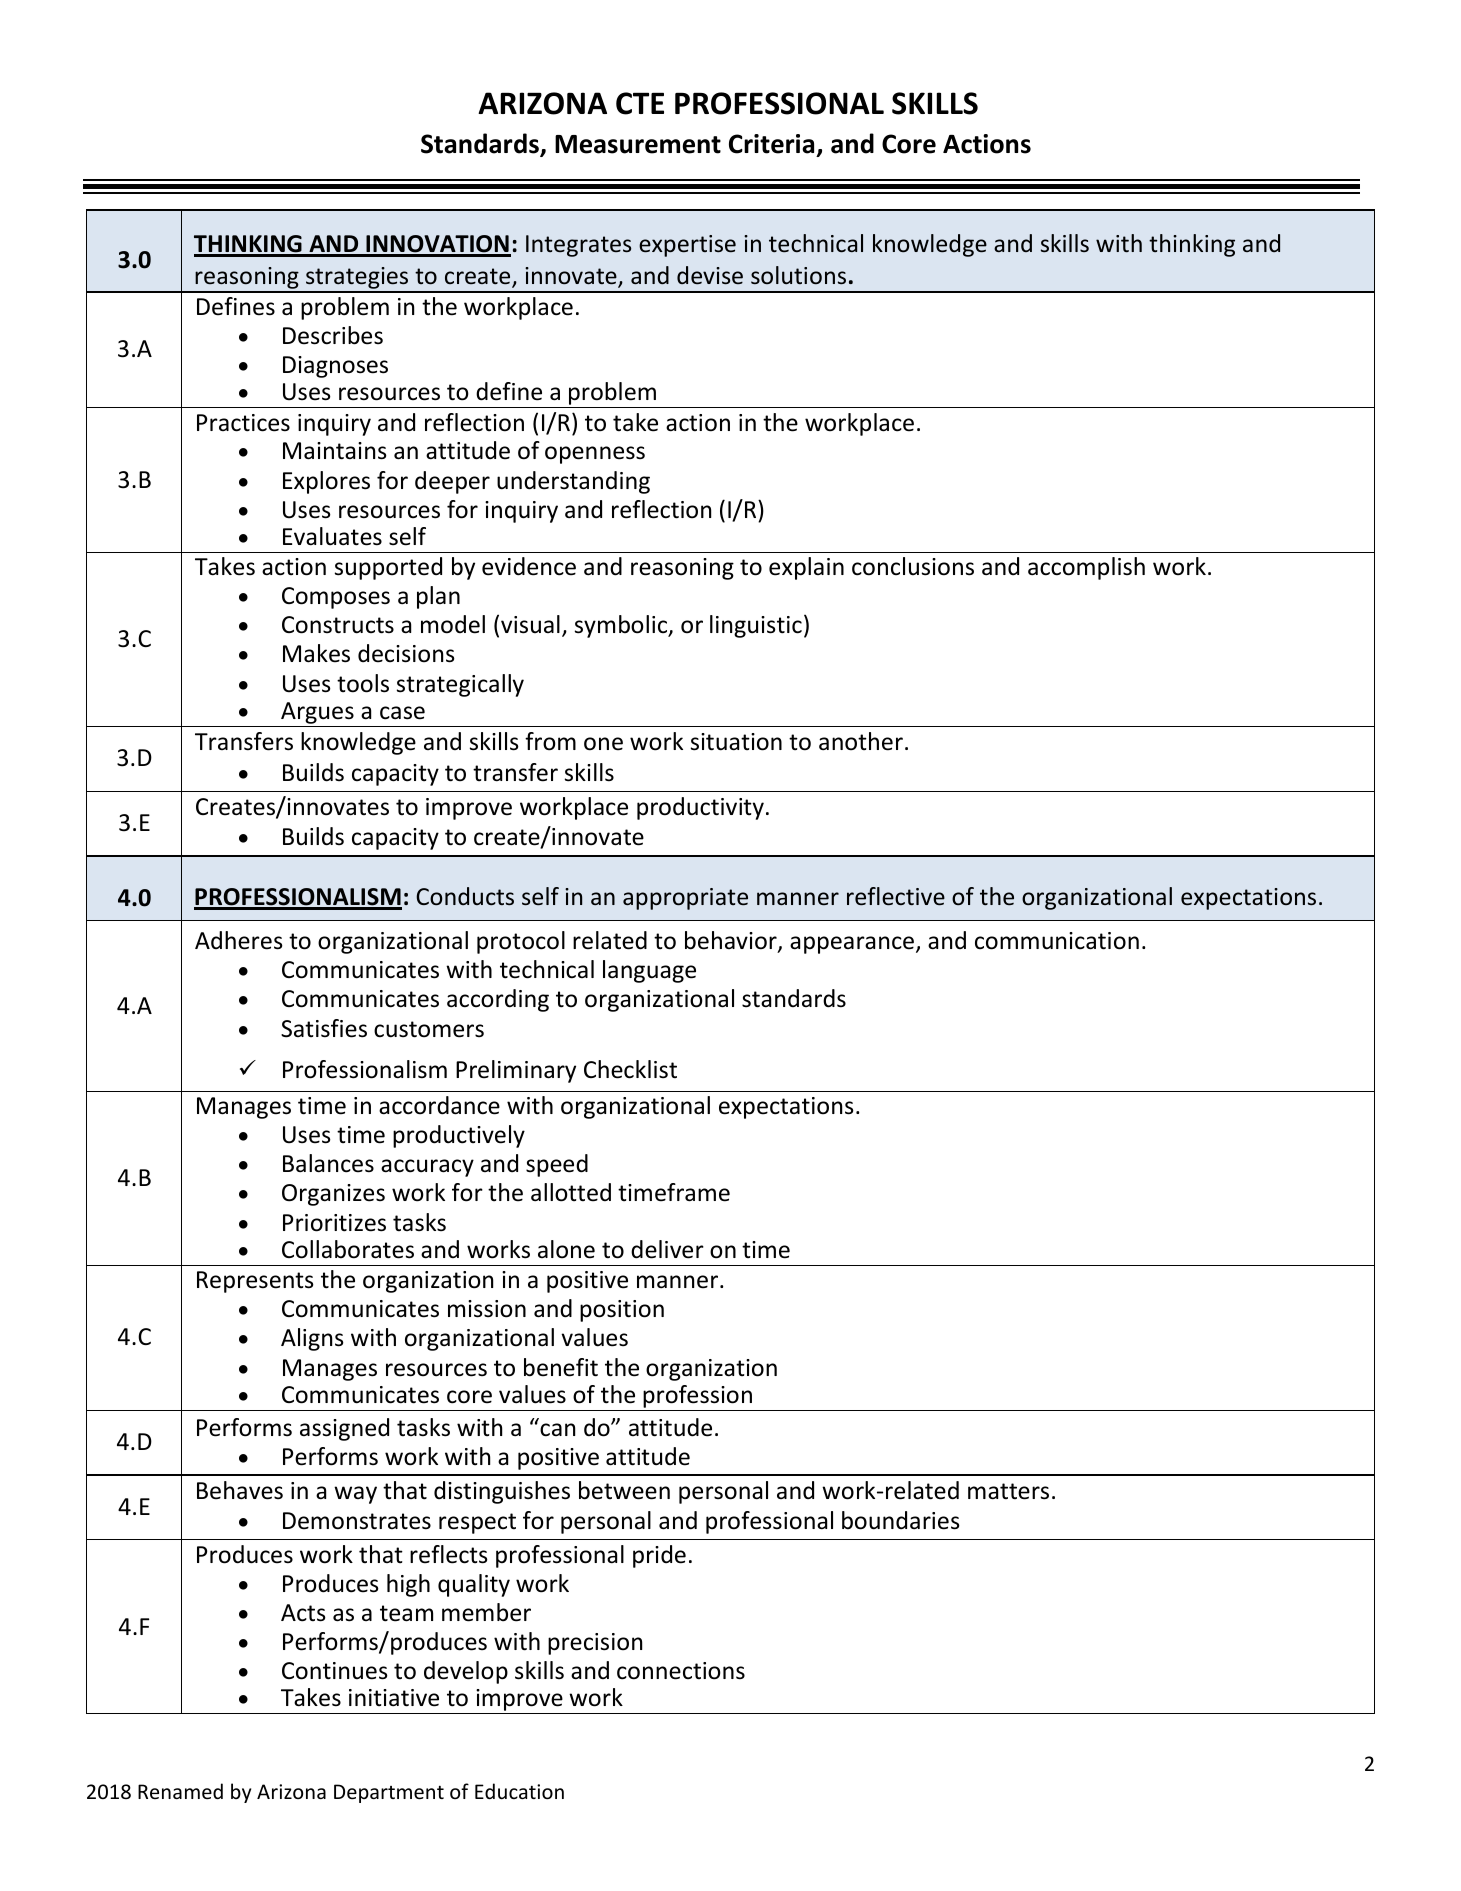 Image resolution: width=1461 pixels, height=1891 pixels. Describe the element at coordinates (622, 626) in the document. I see `symbolic` at that location.
